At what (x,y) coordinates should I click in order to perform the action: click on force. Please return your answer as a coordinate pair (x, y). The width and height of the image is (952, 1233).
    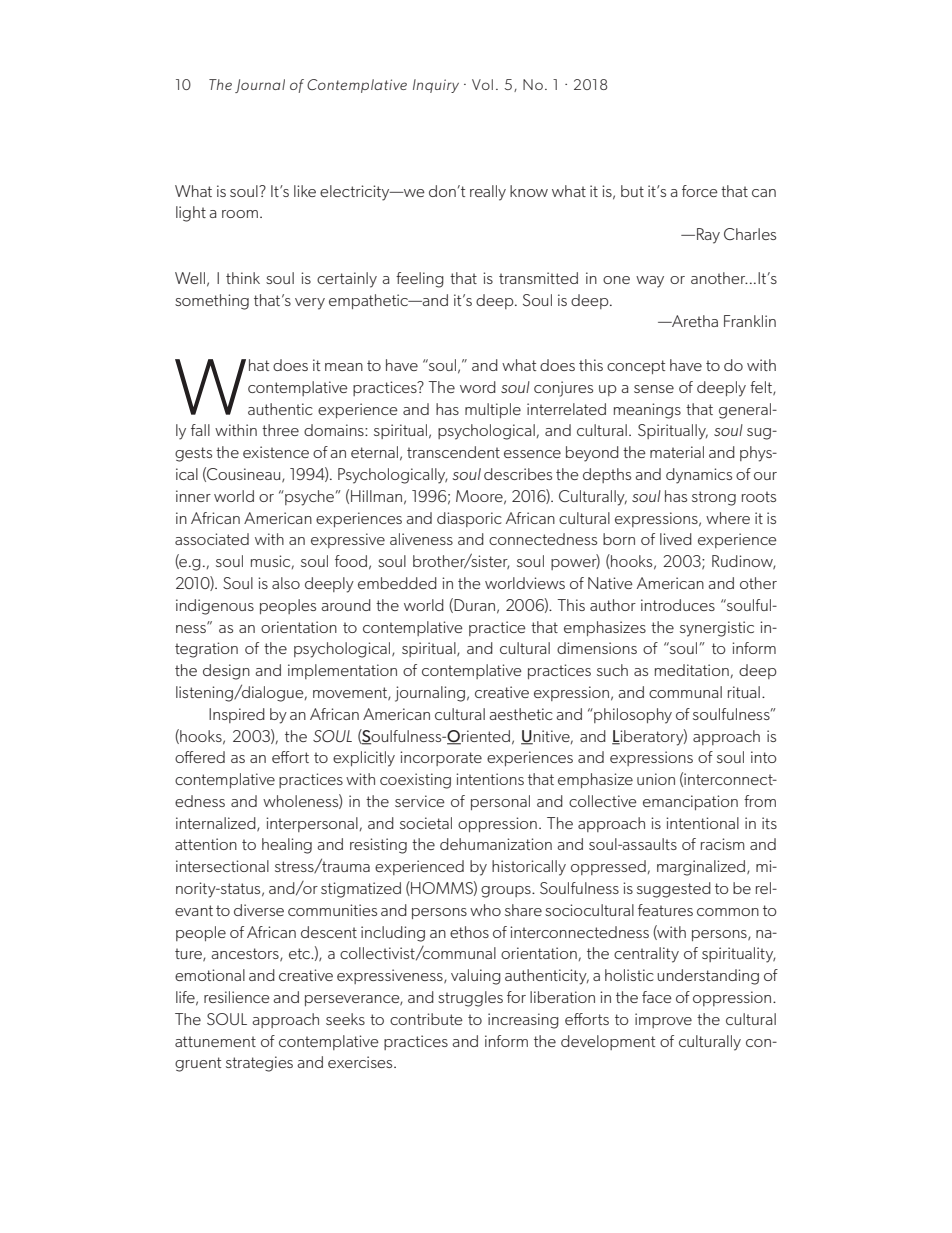
    Looking at the image, I should click on (700, 191).
